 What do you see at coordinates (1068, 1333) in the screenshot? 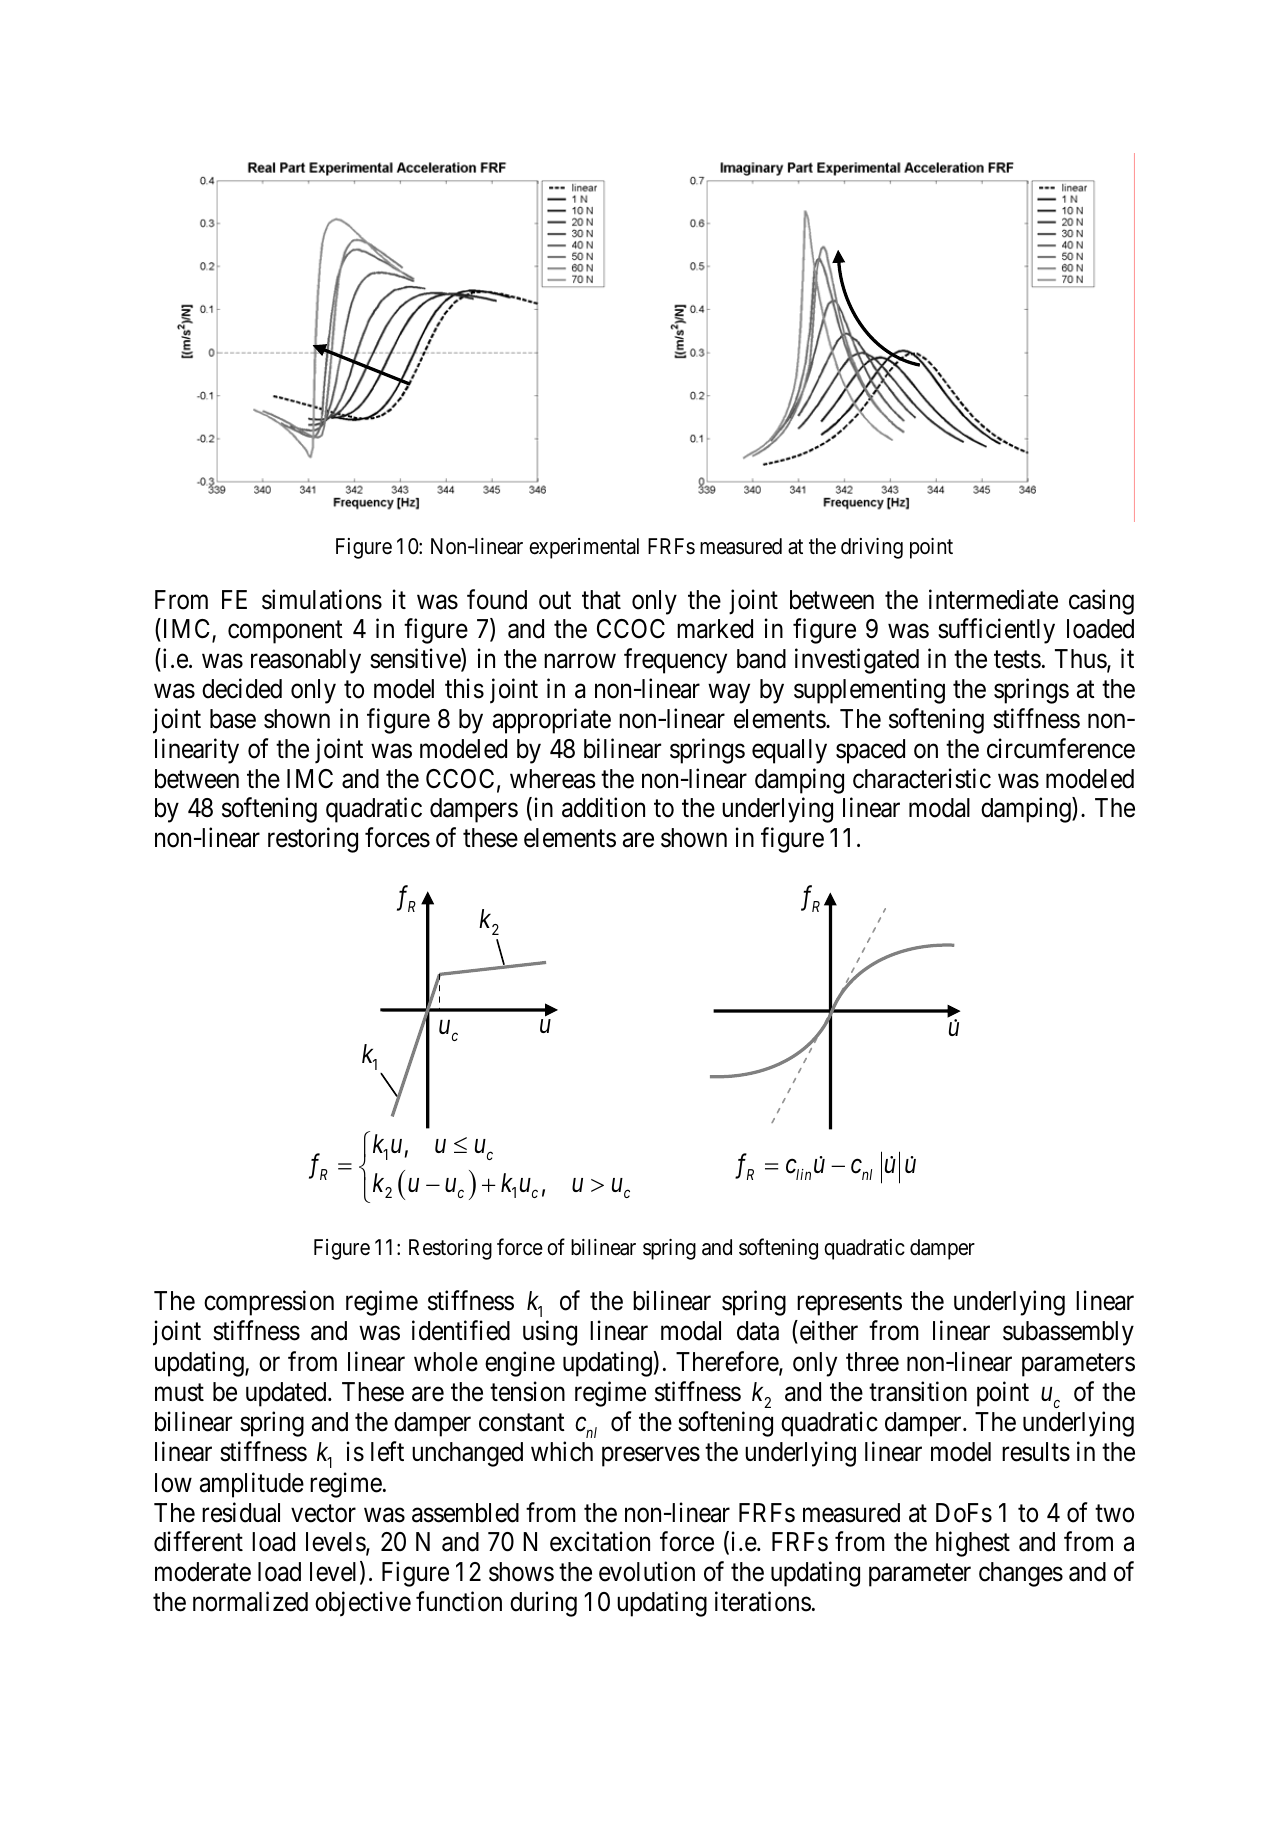
I see `subassembly` at bounding box center [1068, 1333].
